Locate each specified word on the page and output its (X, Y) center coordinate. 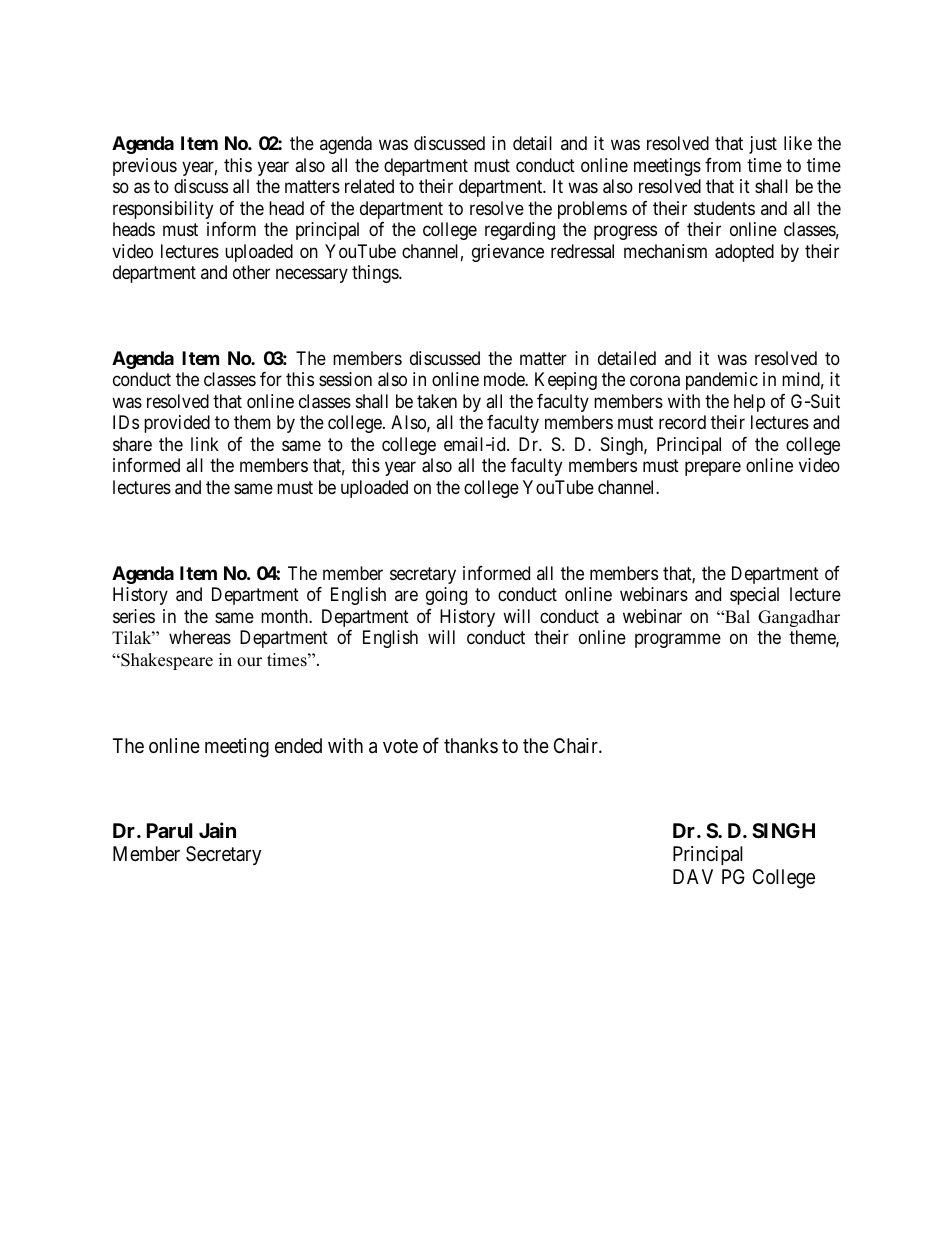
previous (145, 167)
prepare (713, 469)
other (251, 272)
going (446, 596)
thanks (471, 746)
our (249, 662)
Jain (217, 830)
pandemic (722, 381)
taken (437, 401)
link (205, 444)
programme (678, 641)
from (723, 165)
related (369, 186)
